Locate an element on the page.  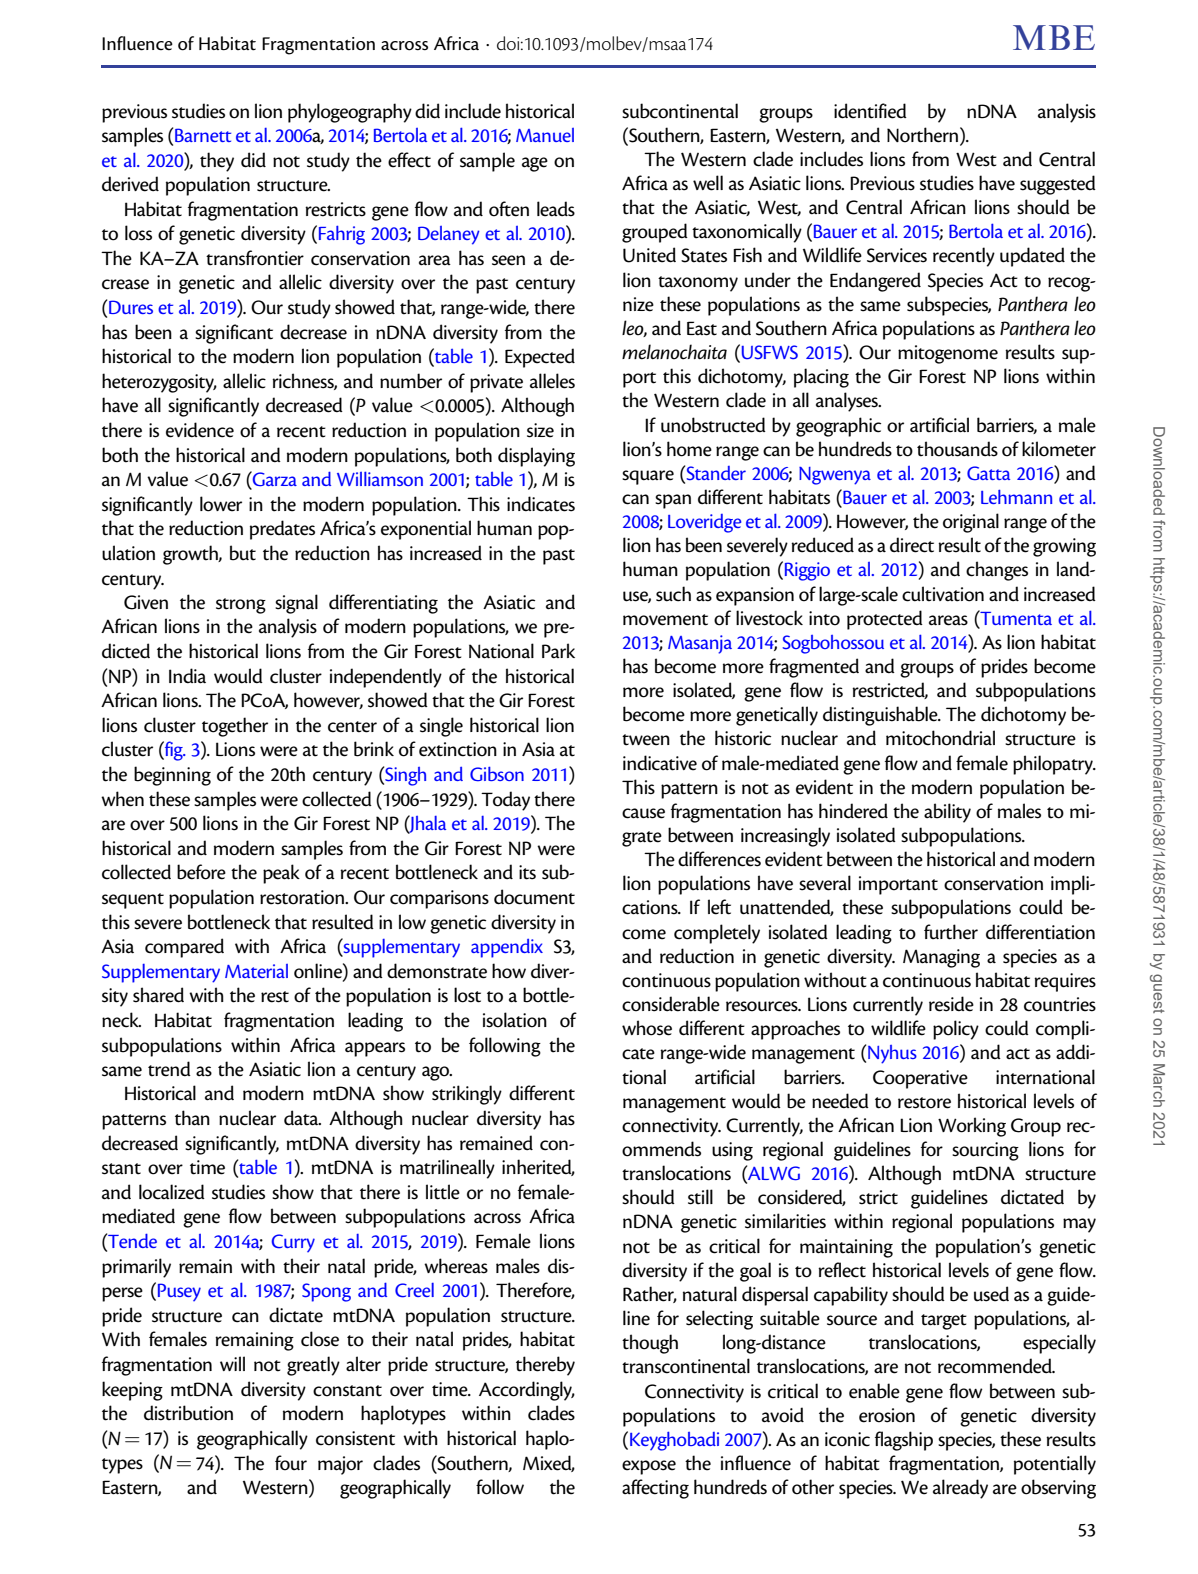
expose is located at coordinates (649, 1467).
